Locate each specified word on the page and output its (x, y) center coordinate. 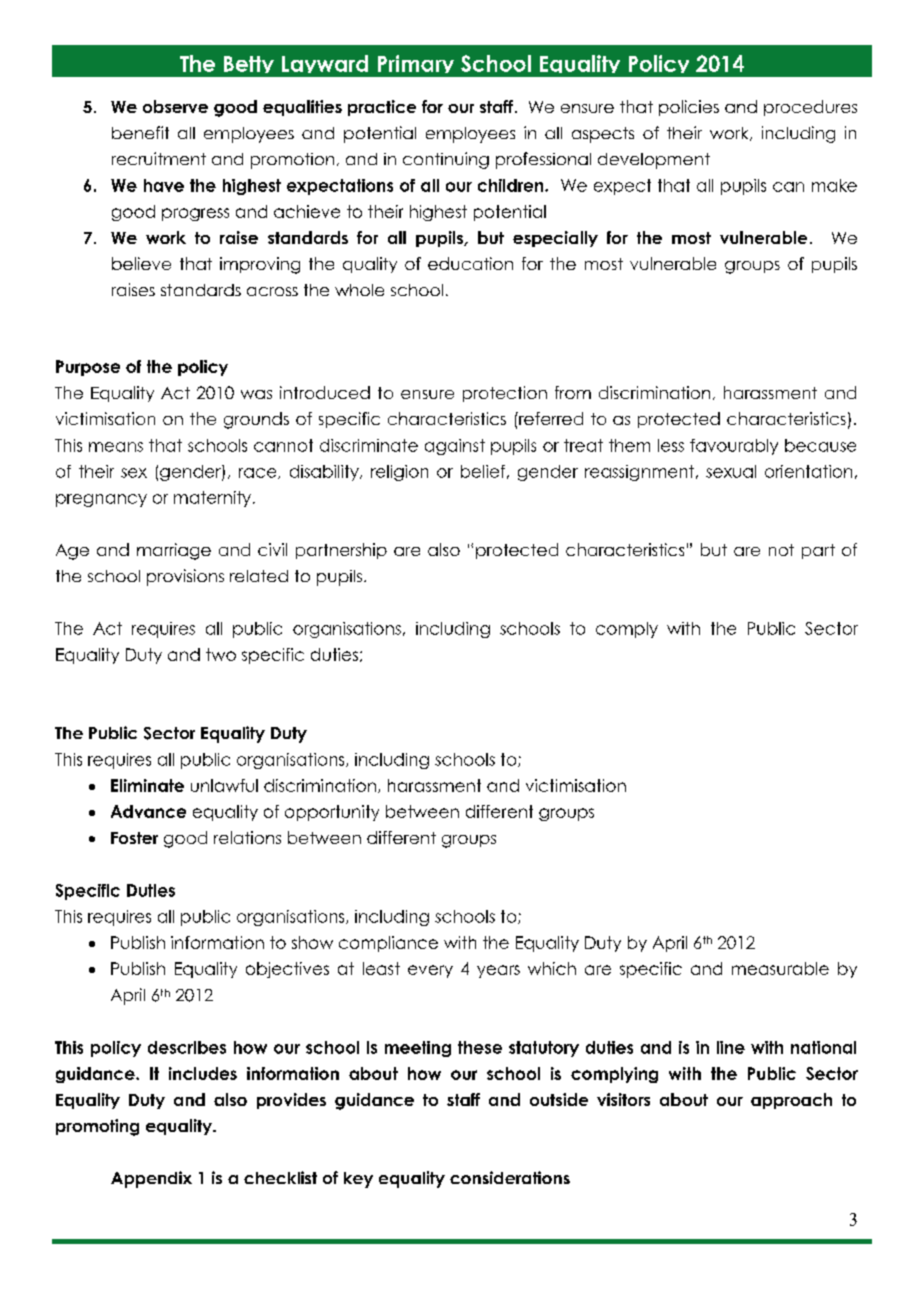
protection (505, 394)
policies (689, 108)
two (221, 654)
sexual (731, 471)
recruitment (159, 158)
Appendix (151, 1179)
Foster (134, 838)
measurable (780, 968)
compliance (388, 944)
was (256, 394)
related (259, 576)
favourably (734, 447)
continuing (446, 160)
